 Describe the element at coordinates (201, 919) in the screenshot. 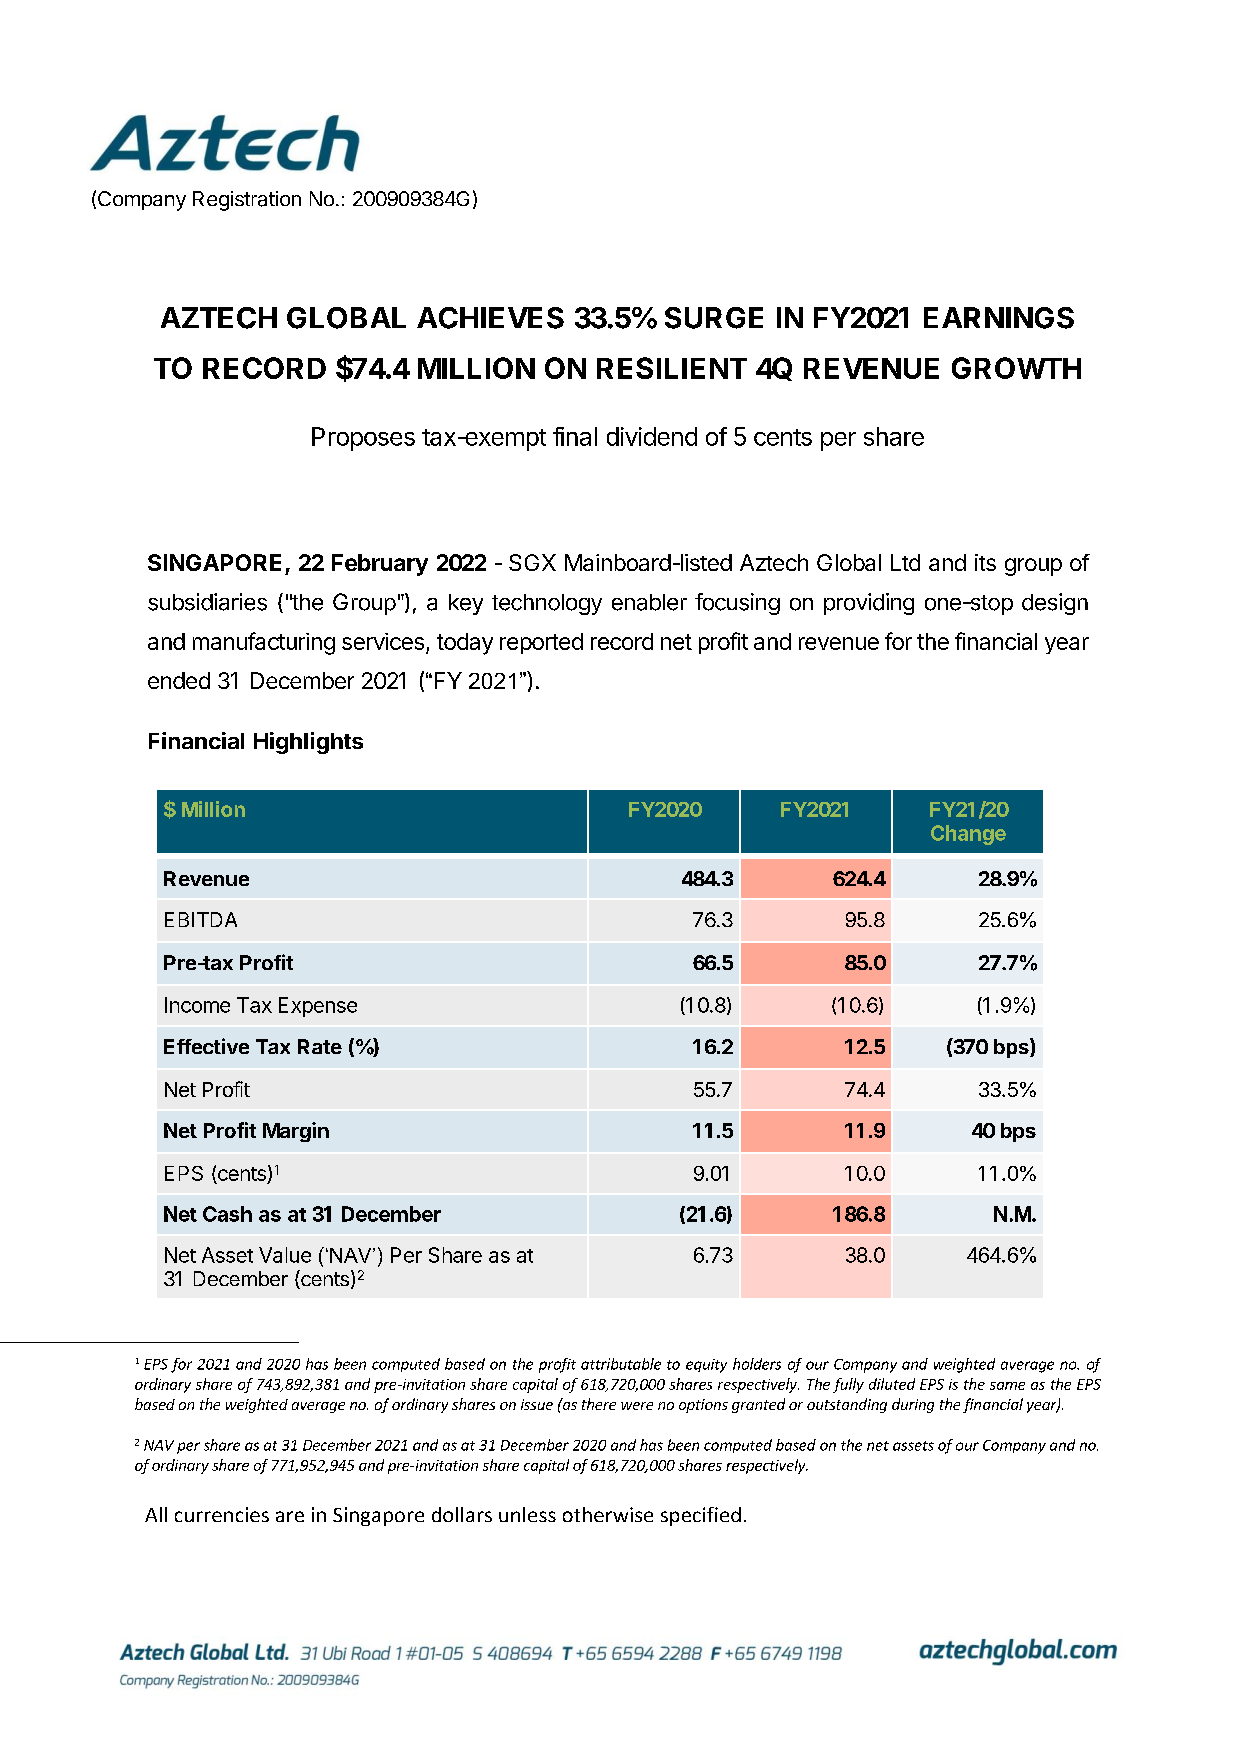

I see `EBITDA` at that location.
